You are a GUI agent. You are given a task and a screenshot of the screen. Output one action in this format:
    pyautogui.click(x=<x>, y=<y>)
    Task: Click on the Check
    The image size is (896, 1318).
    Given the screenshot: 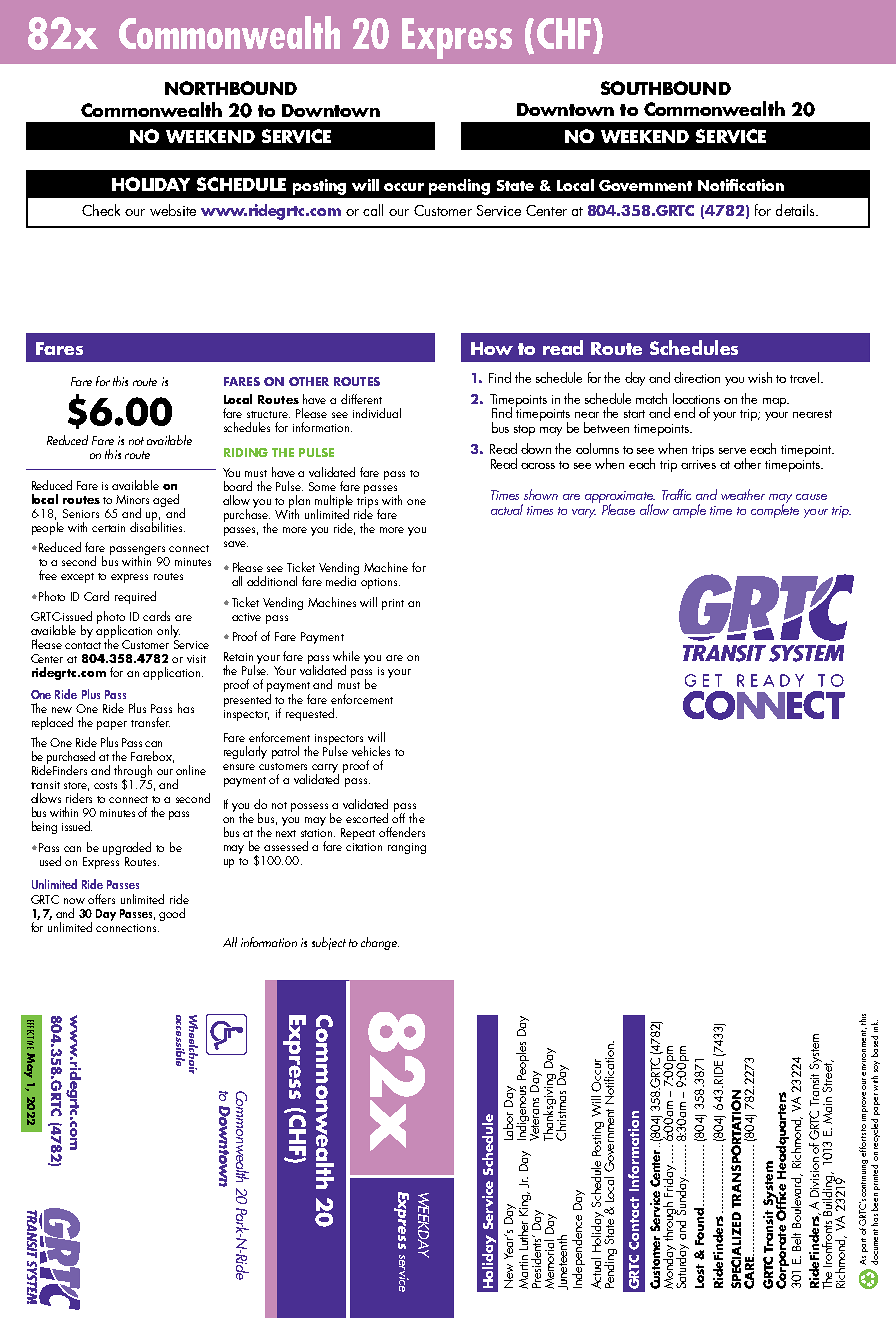 What is the action you would take?
    pyautogui.click(x=101, y=210)
